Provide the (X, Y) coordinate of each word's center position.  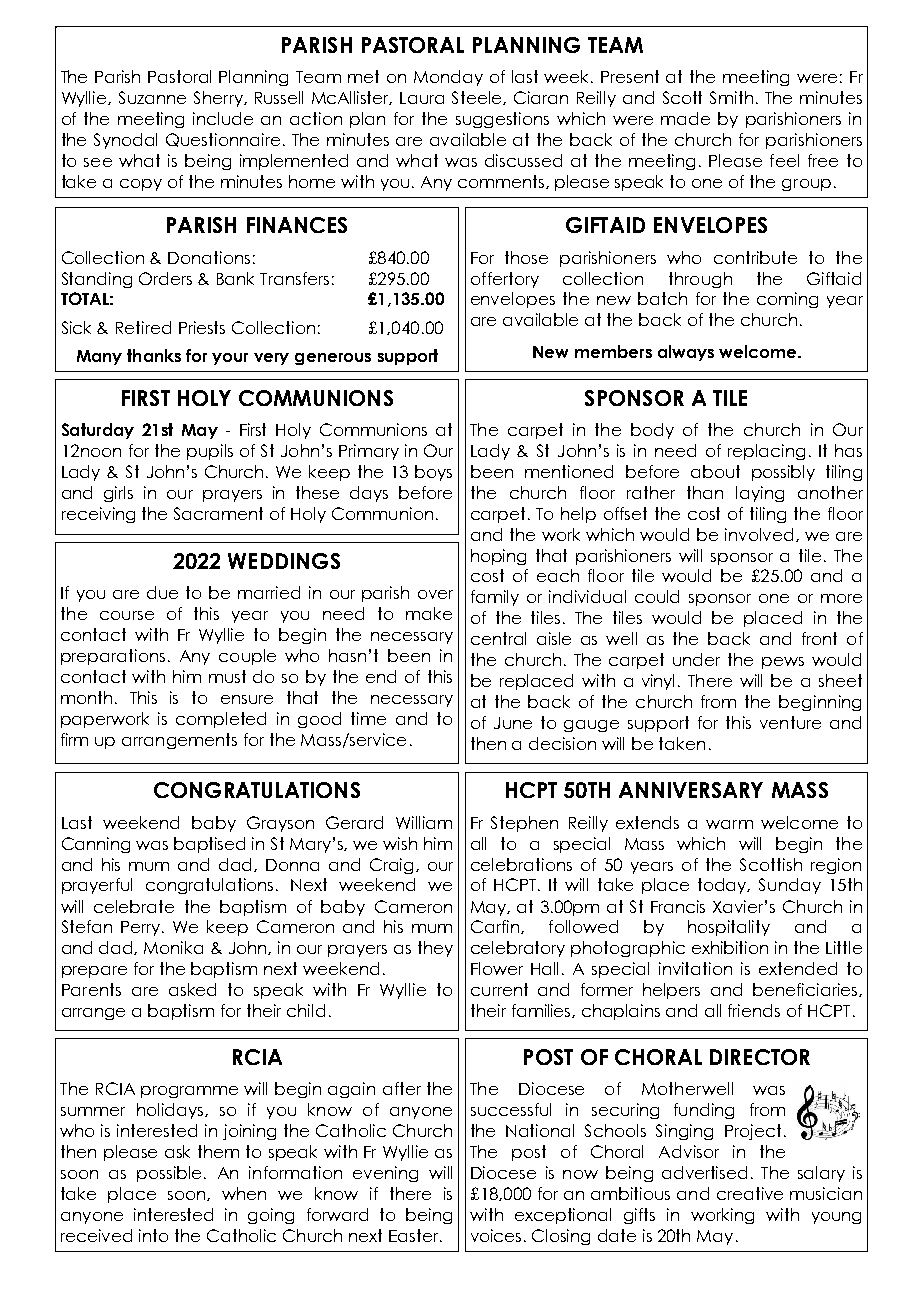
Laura (422, 98)
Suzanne (152, 97)
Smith (731, 97)
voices (498, 1235)
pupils (210, 452)
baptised (209, 845)
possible (169, 1174)
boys (433, 473)
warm (729, 824)
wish (400, 843)
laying (760, 494)
